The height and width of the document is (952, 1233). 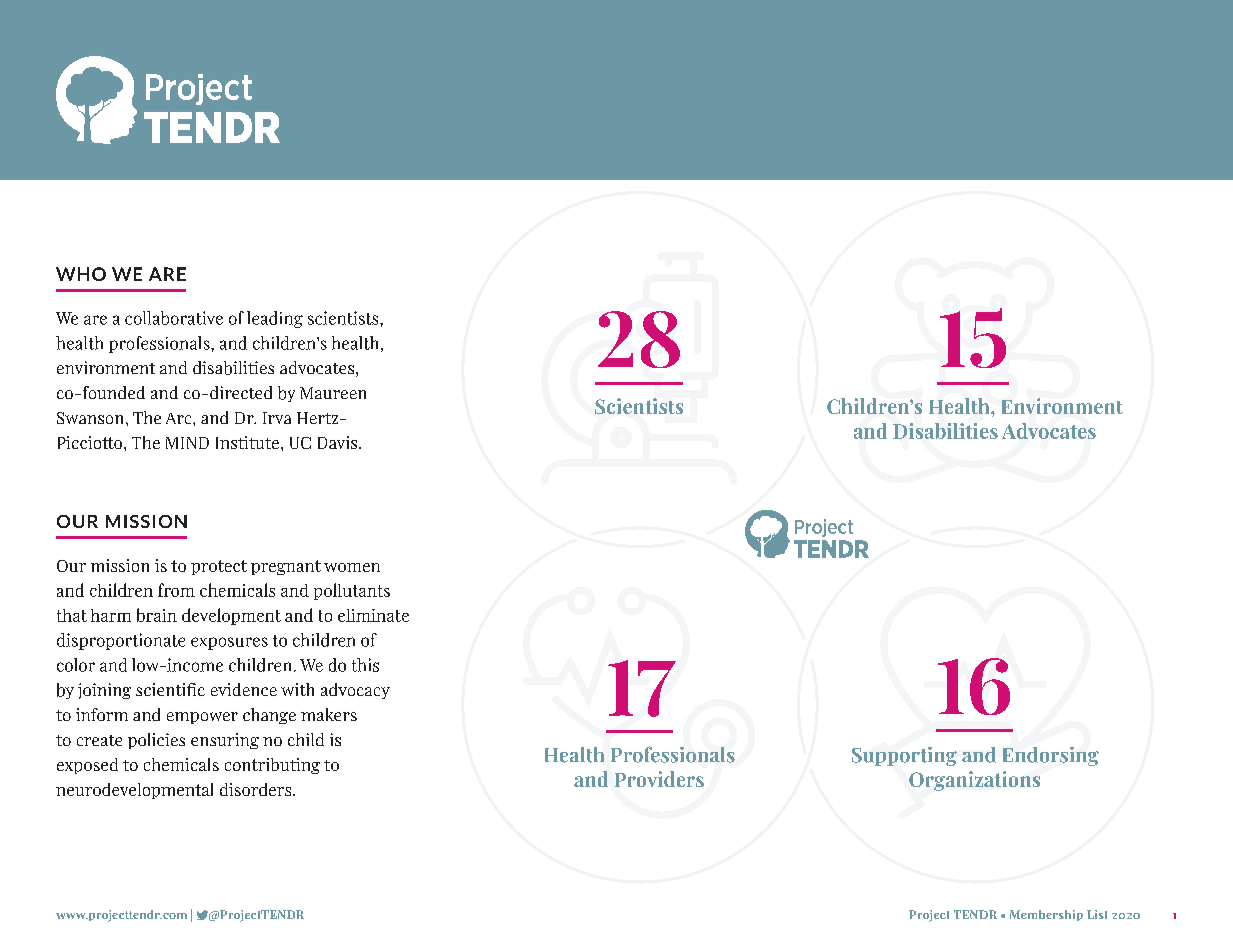 I want to click on leading, so click(x=275, y=319).
